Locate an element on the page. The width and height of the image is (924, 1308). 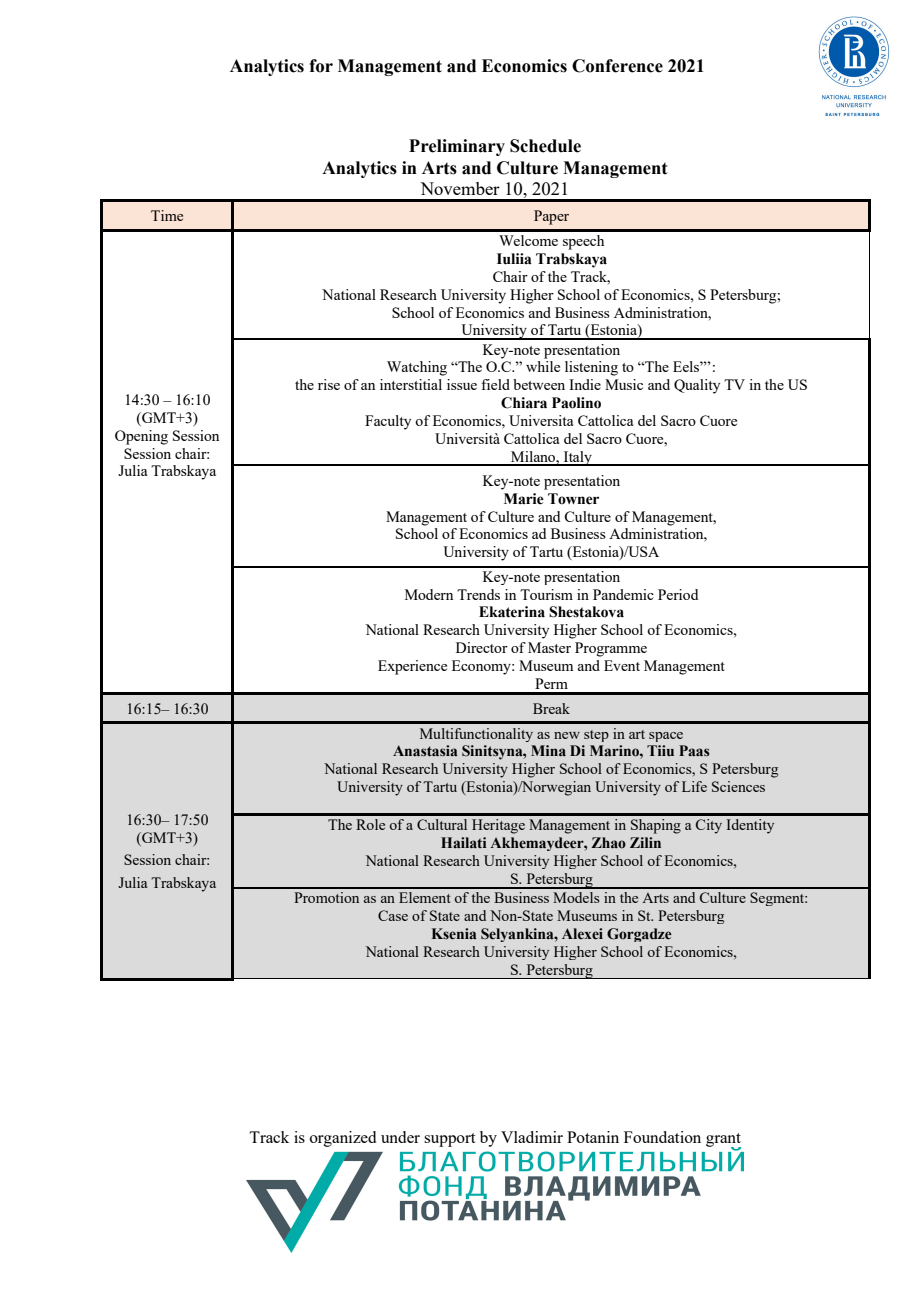
Conference is located at coordinates (617, 66).
